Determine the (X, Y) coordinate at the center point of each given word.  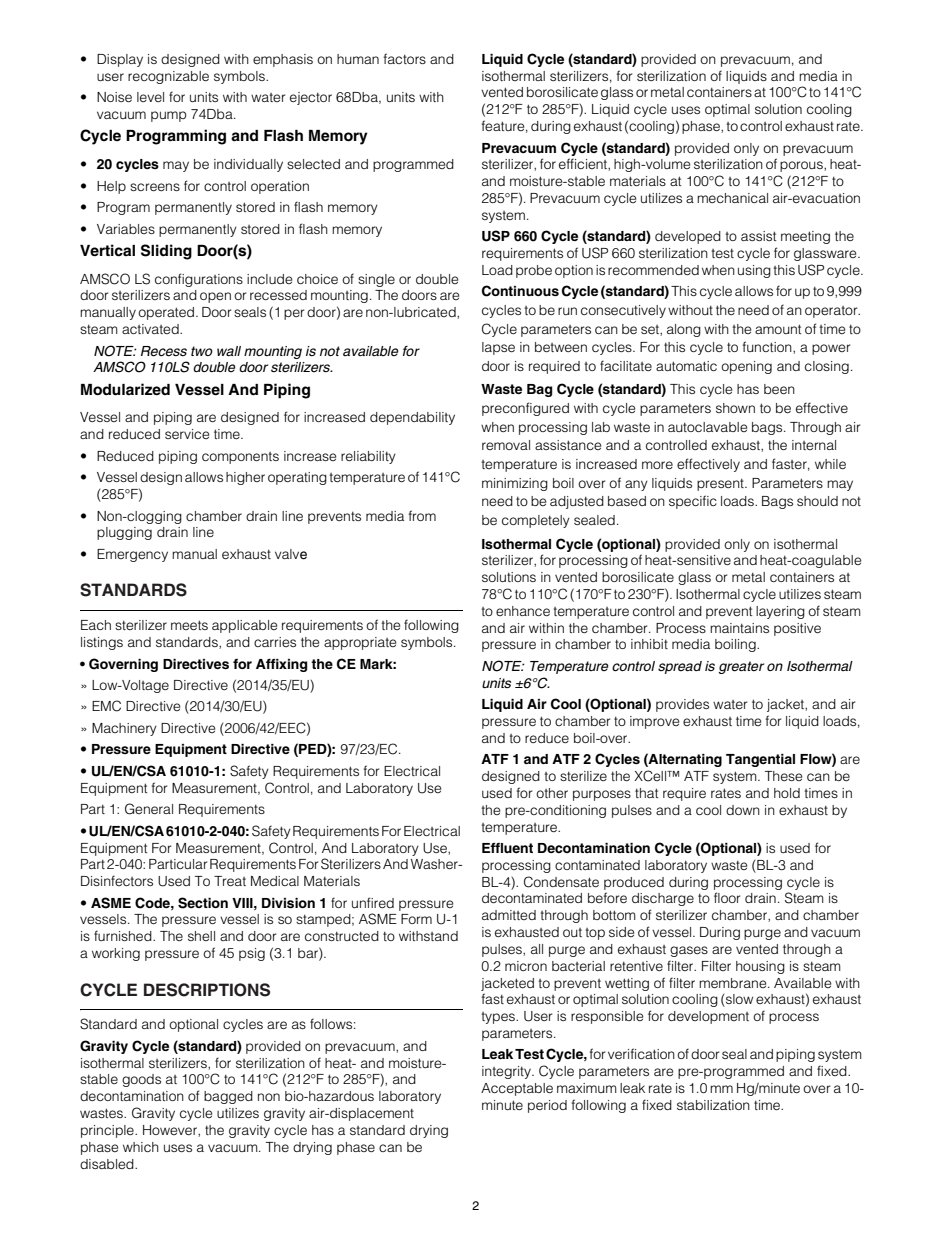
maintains (739, 628)
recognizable (168, 77)
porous (802, 166)
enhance (523, 611)
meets (189, 625)
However (171, 1131)
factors (404, 58)
